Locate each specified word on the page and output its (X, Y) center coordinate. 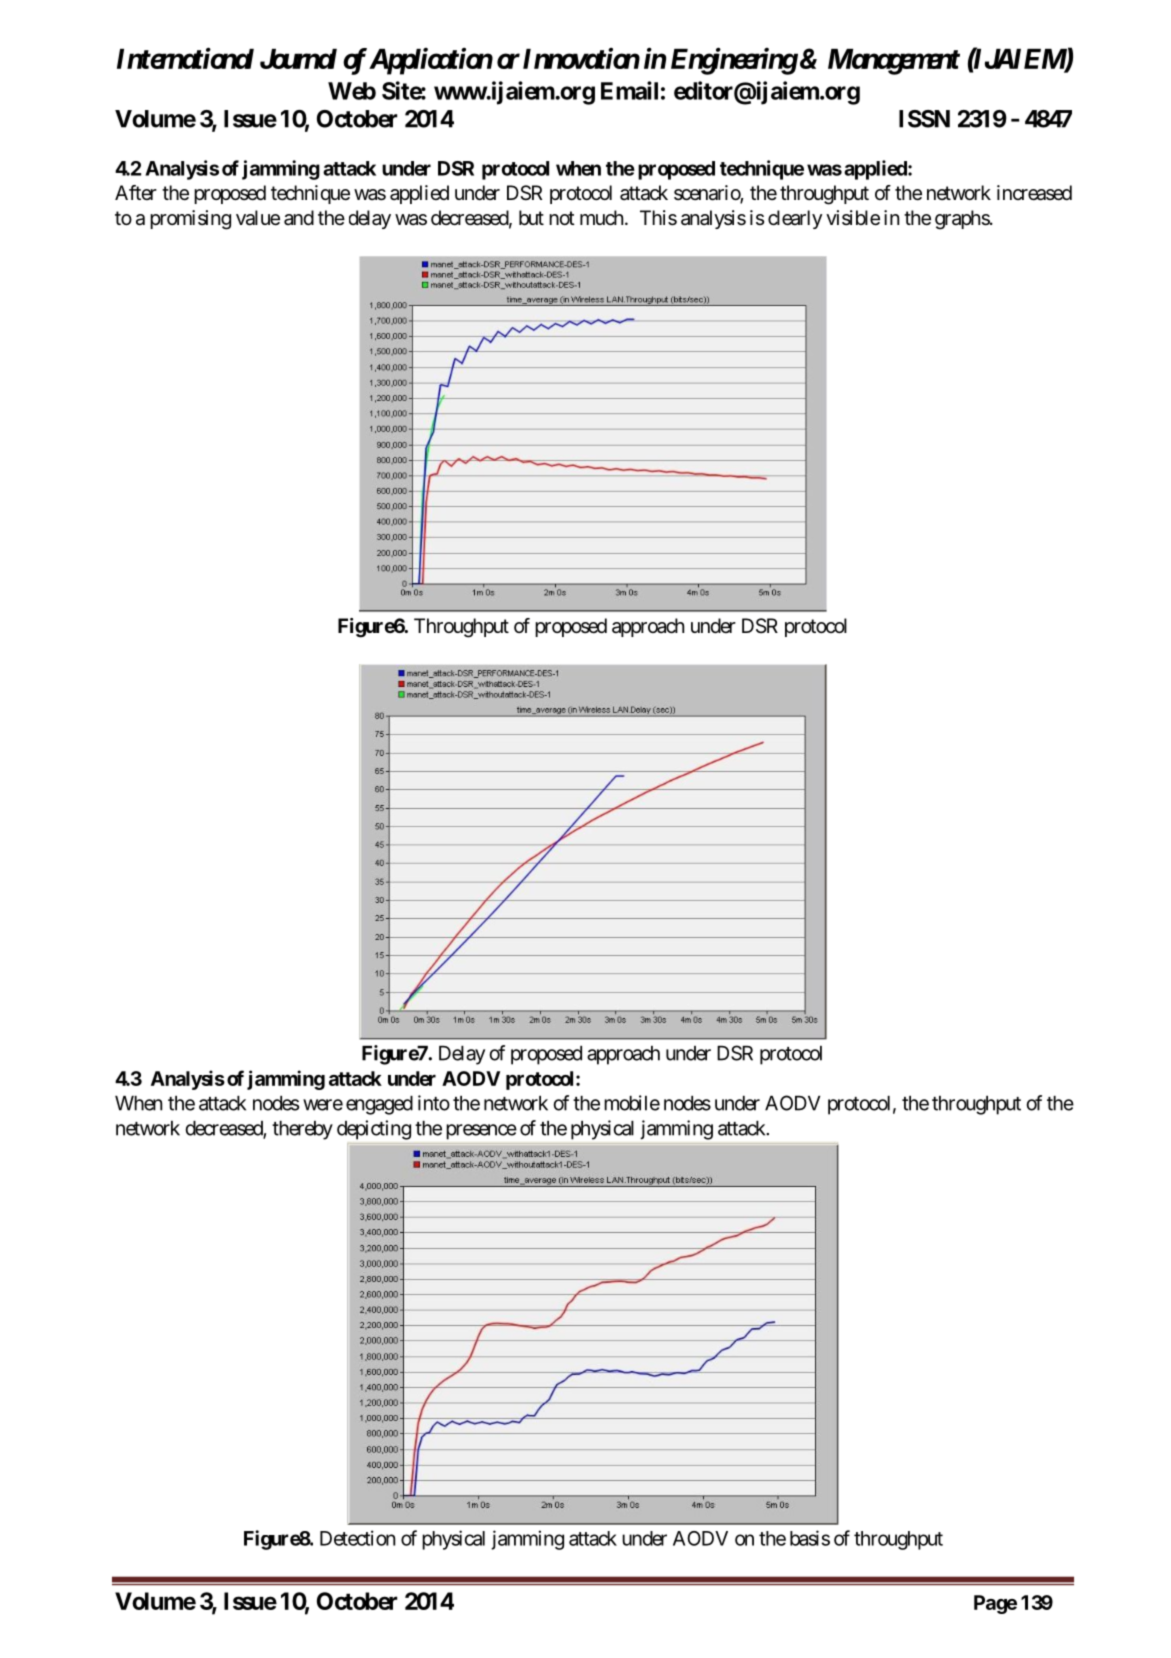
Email (629, 90)
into (434, 1103)
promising (190, 220)
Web (352, 91)
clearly (795, 219)
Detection (357, 1538)
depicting (374, 1130)
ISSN (924, 119)
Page (995, 1604)
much (601, 218)
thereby (302, 1130)
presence (482, 1132)
